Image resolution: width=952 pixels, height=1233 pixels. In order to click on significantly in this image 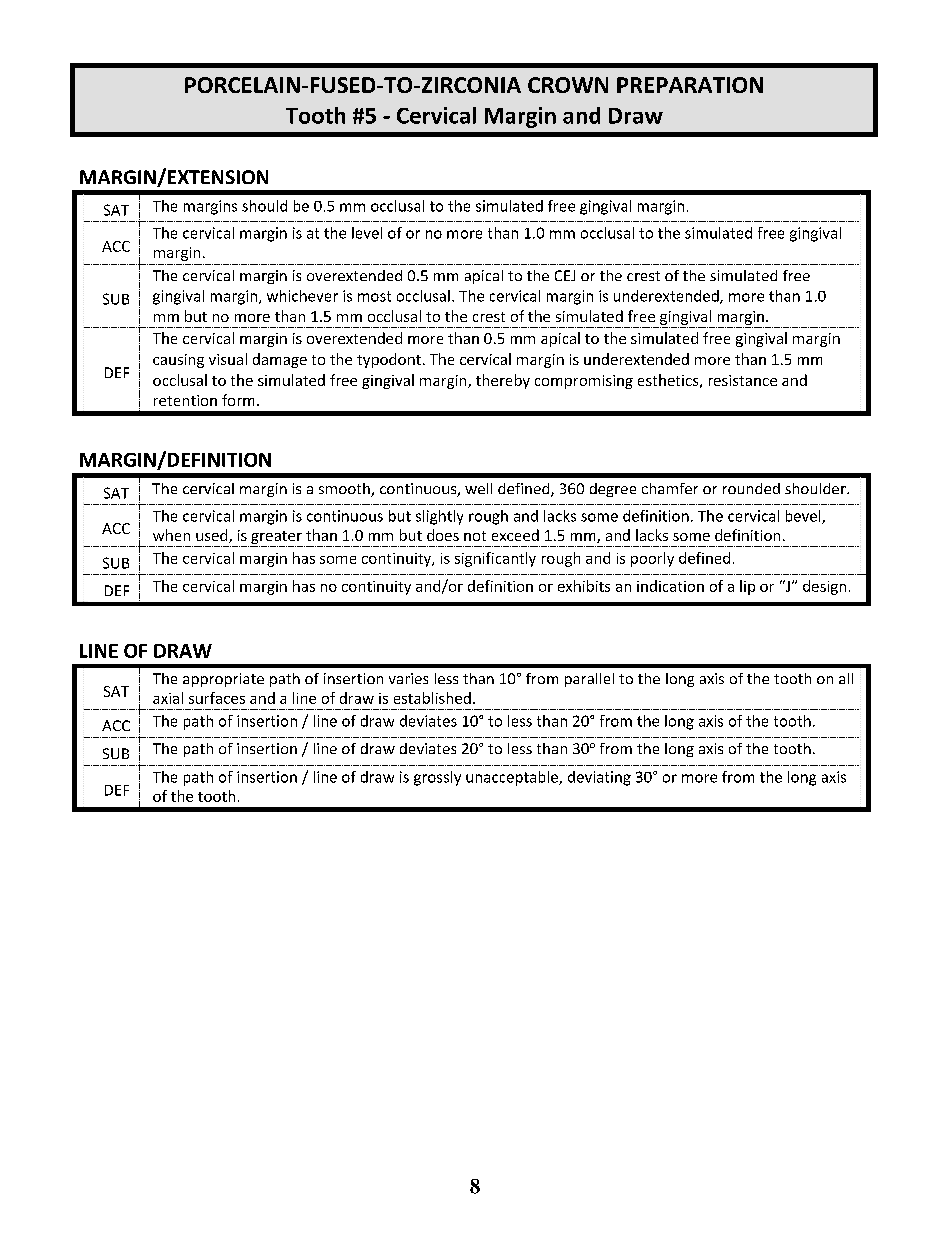, I will do `click(495, 559)`.
